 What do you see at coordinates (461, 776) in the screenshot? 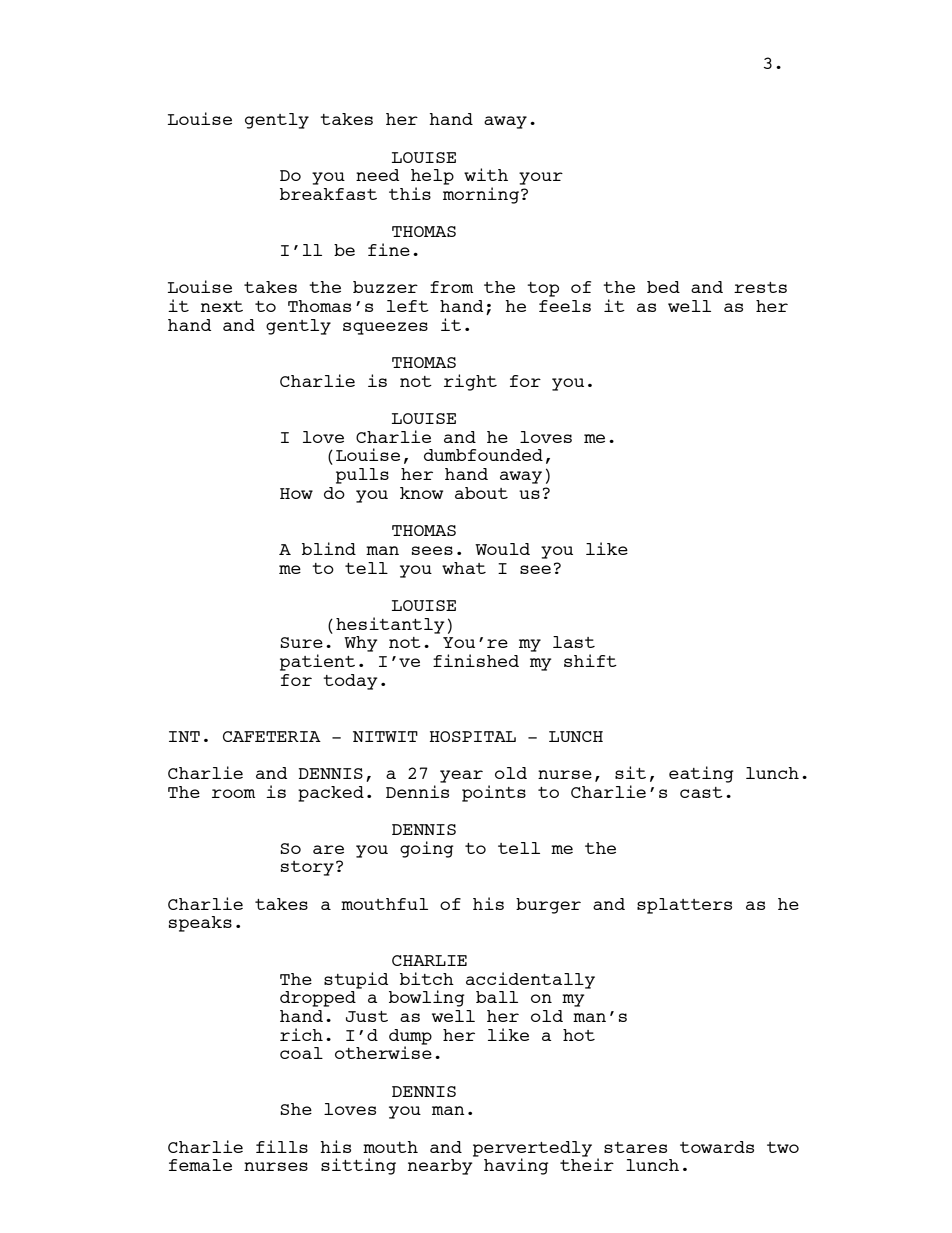
I see `year` at bounding box center [461, 776].
